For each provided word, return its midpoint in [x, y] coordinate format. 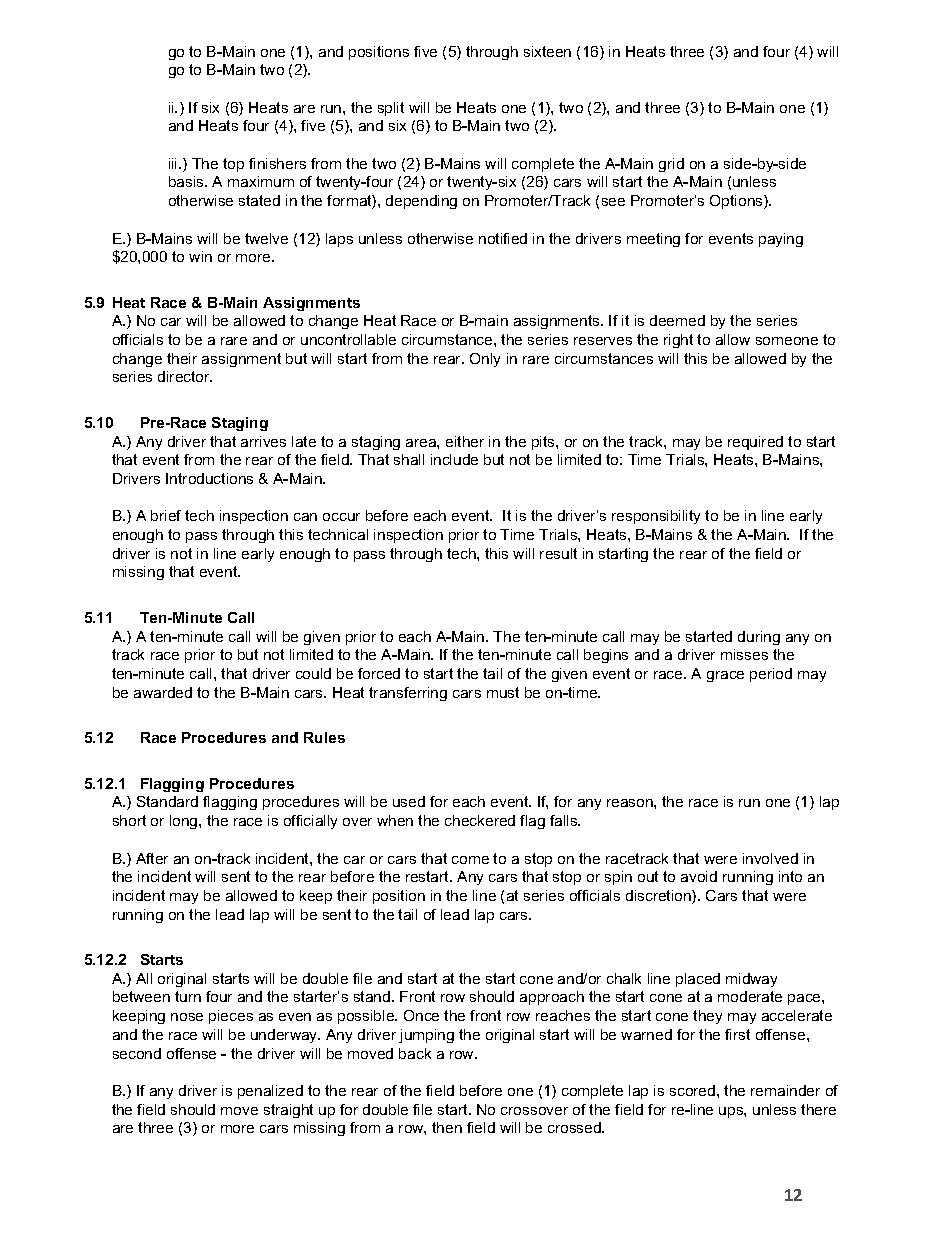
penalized [270, 1092]
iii [174, 163]
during [759, 638]
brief [166, 515]
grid [671, 165]
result [558, 553]
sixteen [547, 51]
